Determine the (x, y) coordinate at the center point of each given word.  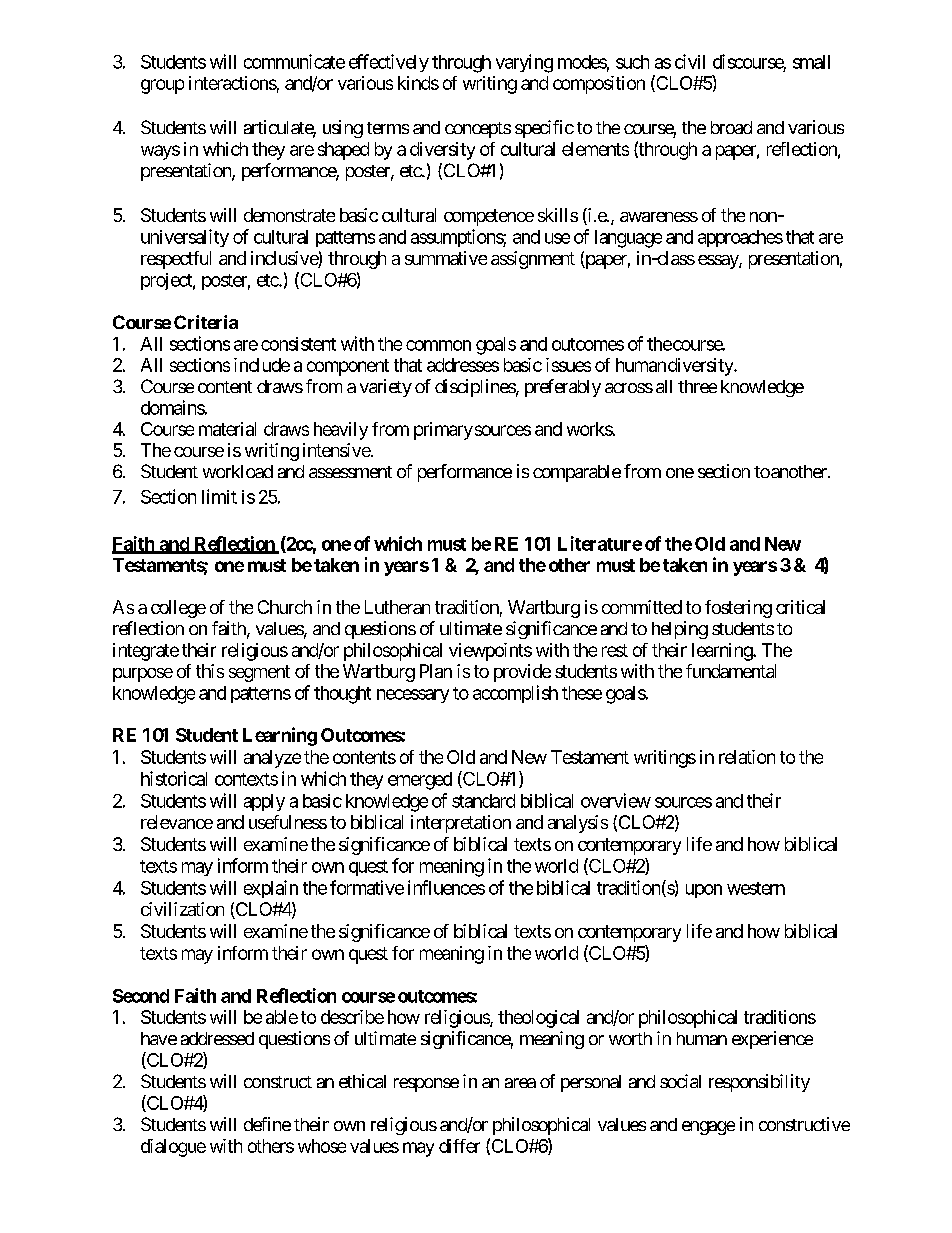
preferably (563, 388)
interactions (233, 83)
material (227, 429)
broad (731, 127)
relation (747, 757)
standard (483, 801)
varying (524, 63)
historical (174, 778)
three (697, 386)
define (267, 1124)
